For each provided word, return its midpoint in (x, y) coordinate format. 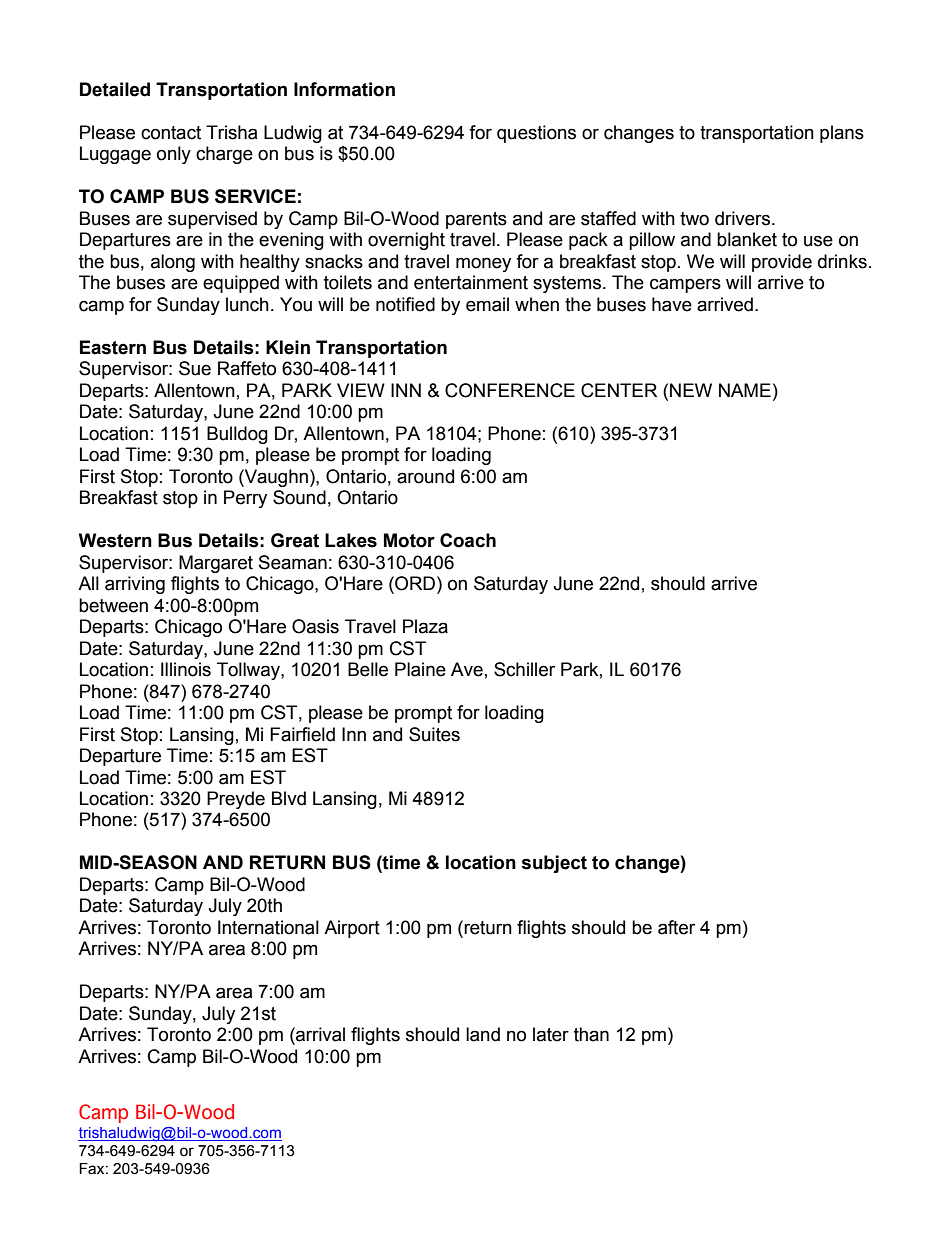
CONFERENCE (510, 390)
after (676, 927)
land (483, 1034)
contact (171, 133)
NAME (745, 390)
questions (536, 134)
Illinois (186, 669)
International (268, 927)
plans (842, 134)
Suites (434, 734)
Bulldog (237, 435)
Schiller (524, 669)
